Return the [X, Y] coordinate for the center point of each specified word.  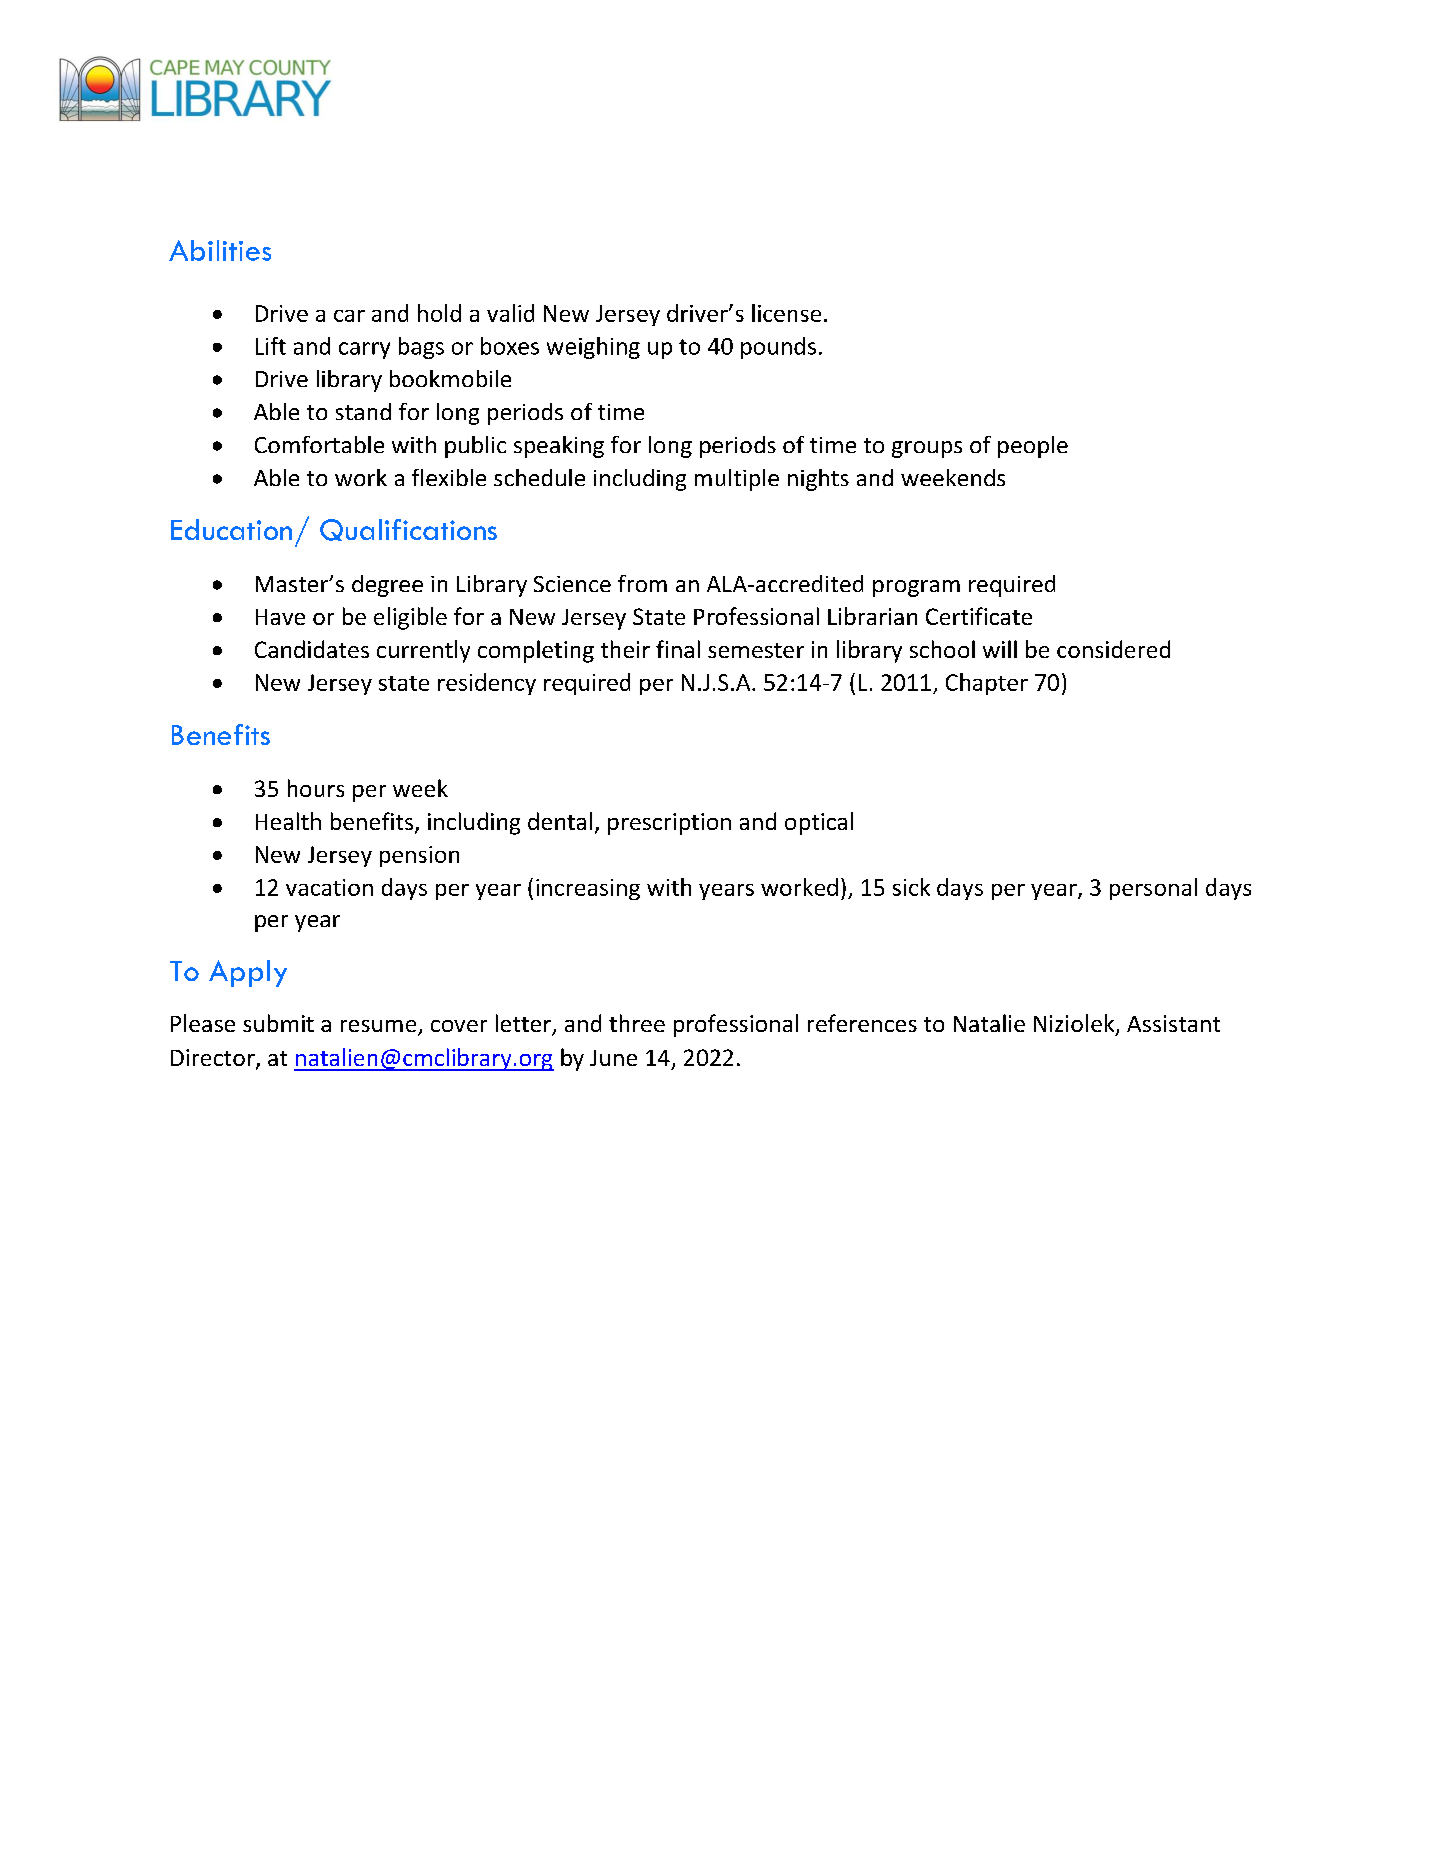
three [637, 1023]
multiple [737, 480]
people [1033, 447]
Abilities [220, 250]
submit [278, 1023]
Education [231, 529]
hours [316, 788]
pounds [778, 348]
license [786, 313]
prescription [669, 824]
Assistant [1173, 1023]
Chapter [987, 684]
